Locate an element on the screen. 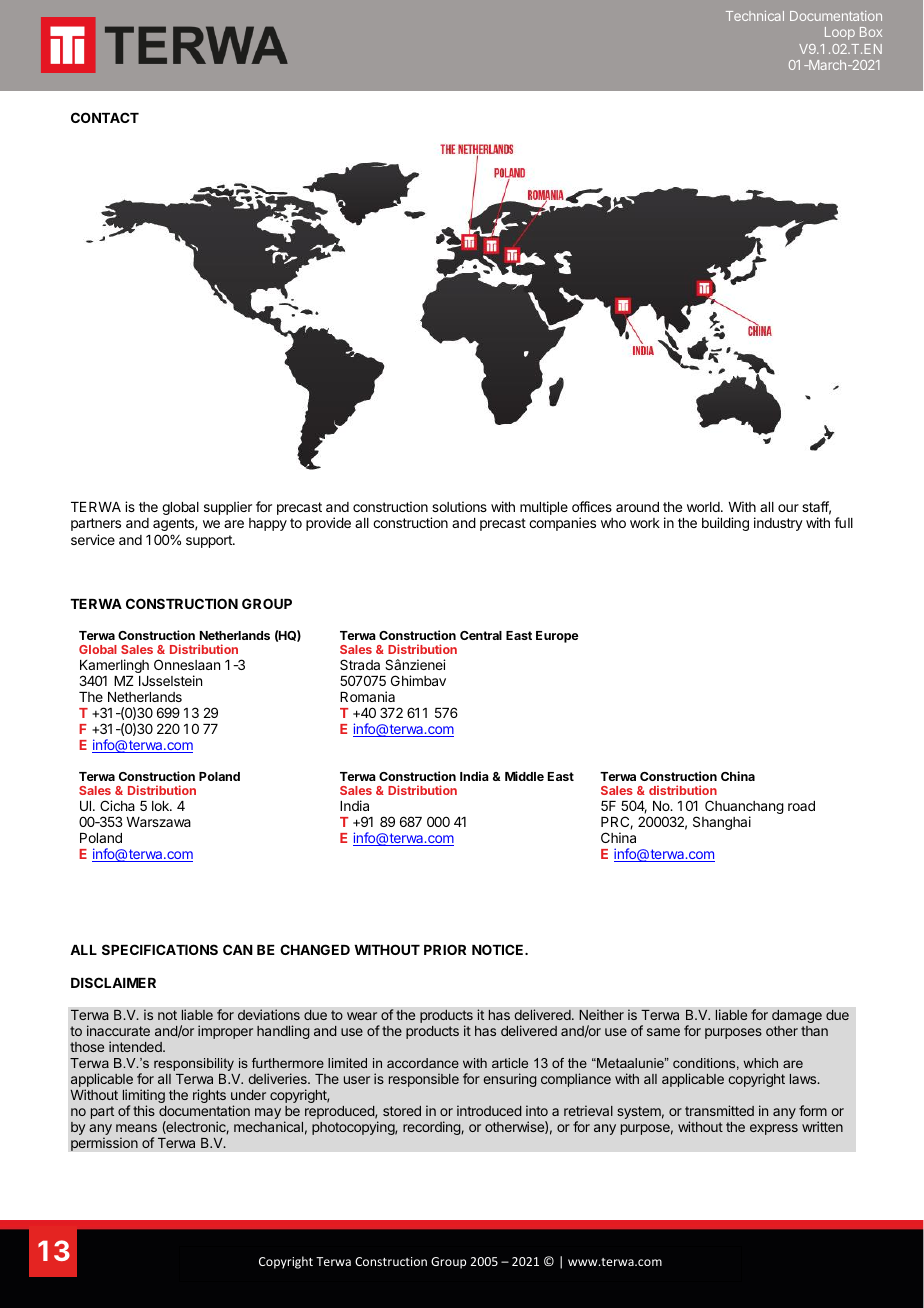 This screenshot has width=924, height=1308. road is located at coordinates (801, 806).
